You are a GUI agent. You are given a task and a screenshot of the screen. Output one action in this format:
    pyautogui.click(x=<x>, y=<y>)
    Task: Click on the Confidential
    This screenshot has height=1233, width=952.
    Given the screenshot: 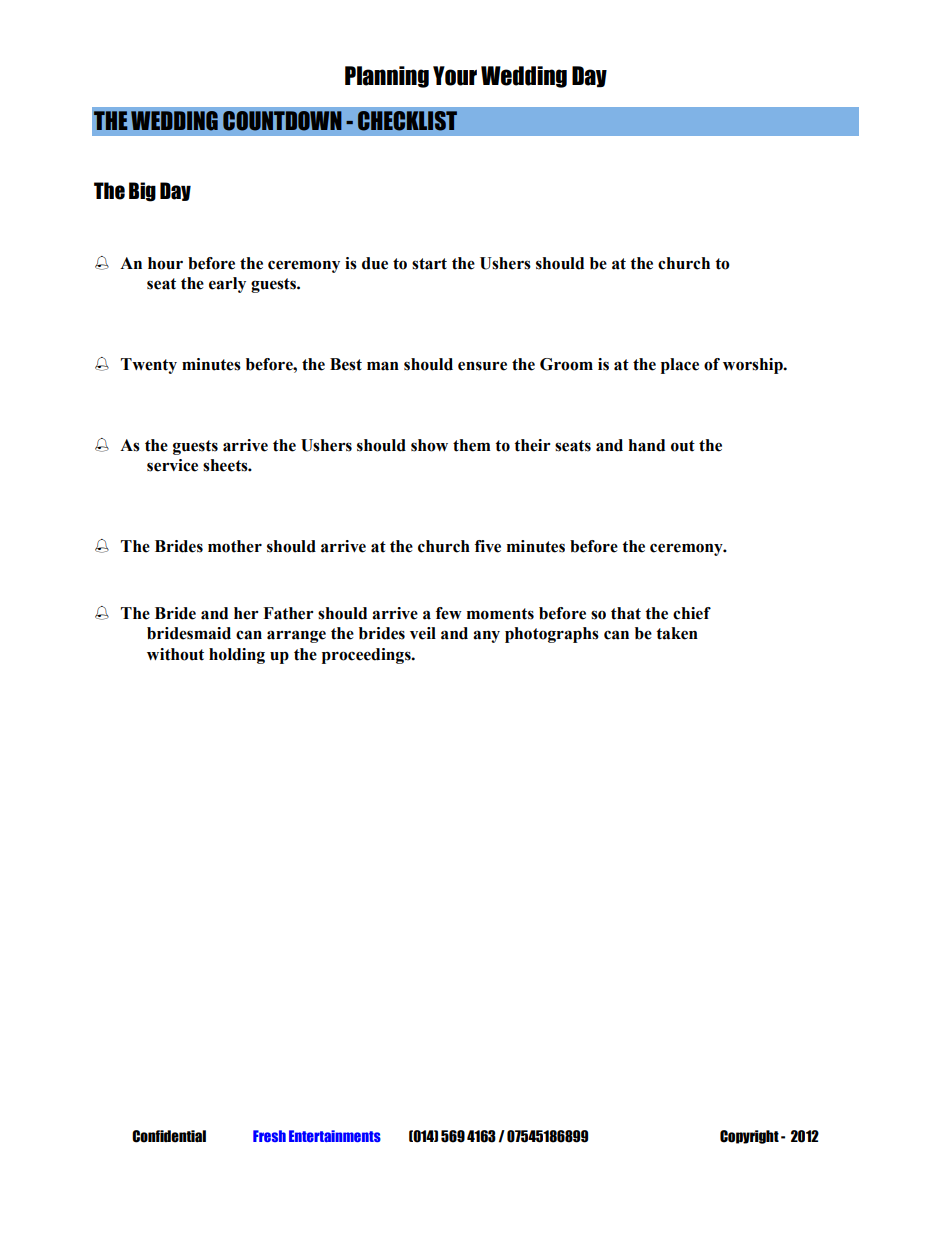 What is the action you would take?
    pyautogui.click(x=169, y=1136)
